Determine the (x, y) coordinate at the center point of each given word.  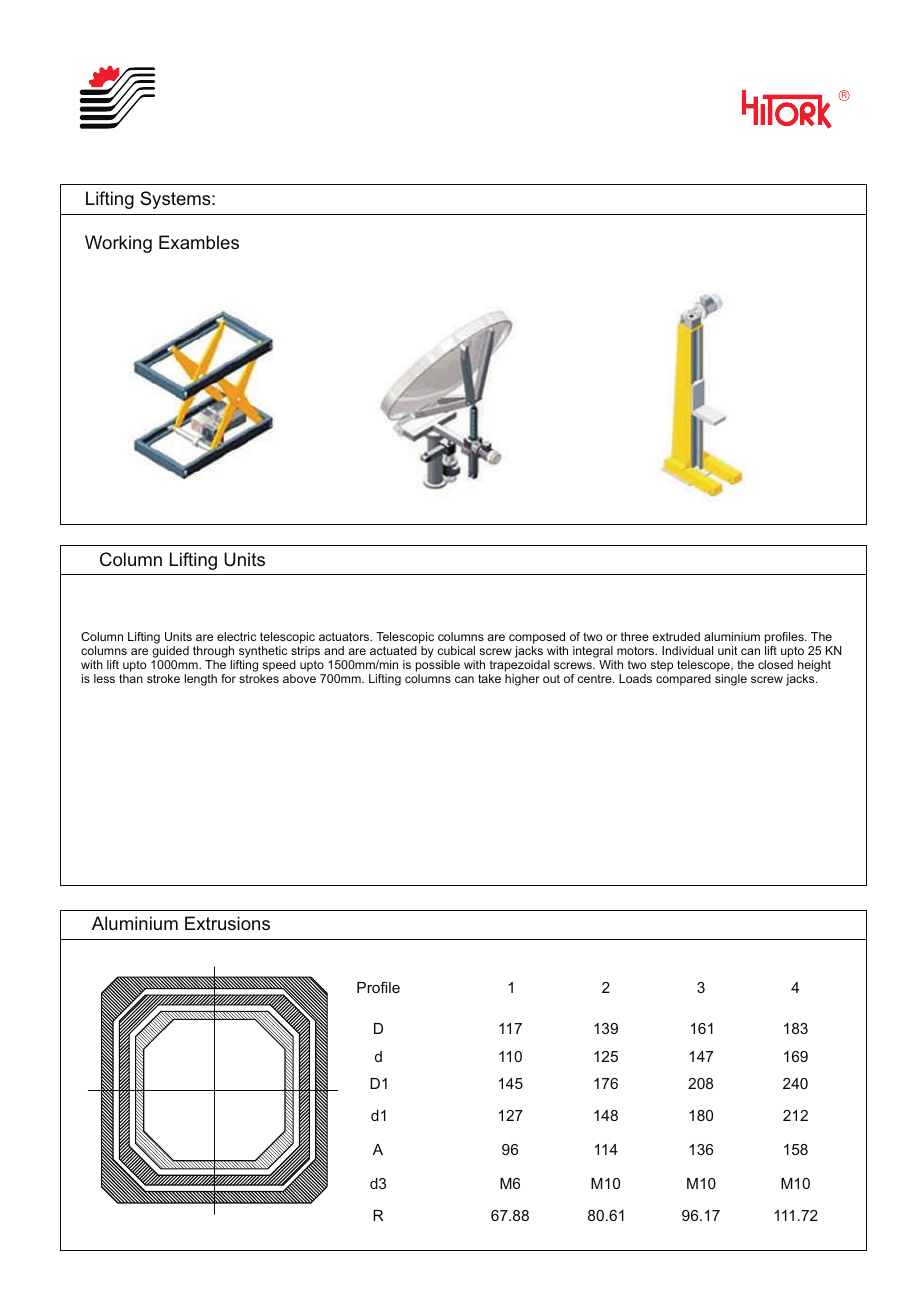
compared (683, 680)
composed (537, 639)
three (635, 636)
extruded (676, 636)
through (214, 653)
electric (236, 636)
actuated (393, 650)
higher (522, 680)
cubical (456, 650)
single (731, 680)
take (489, 678)
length (200, 680)
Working (118, 244)
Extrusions (227, 923)
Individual (687, 650)
